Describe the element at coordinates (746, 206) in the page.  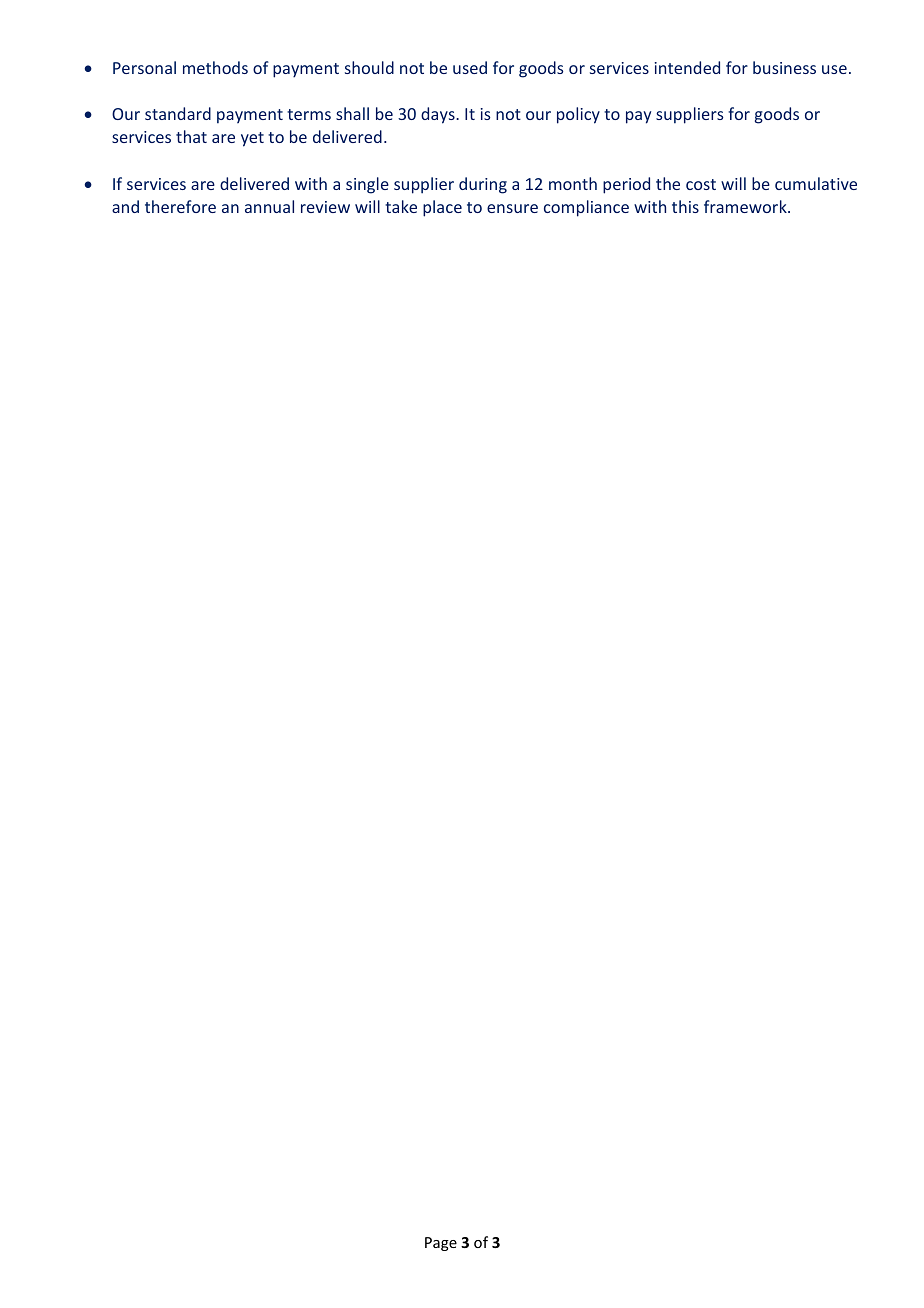
I see `framework` at that location.
